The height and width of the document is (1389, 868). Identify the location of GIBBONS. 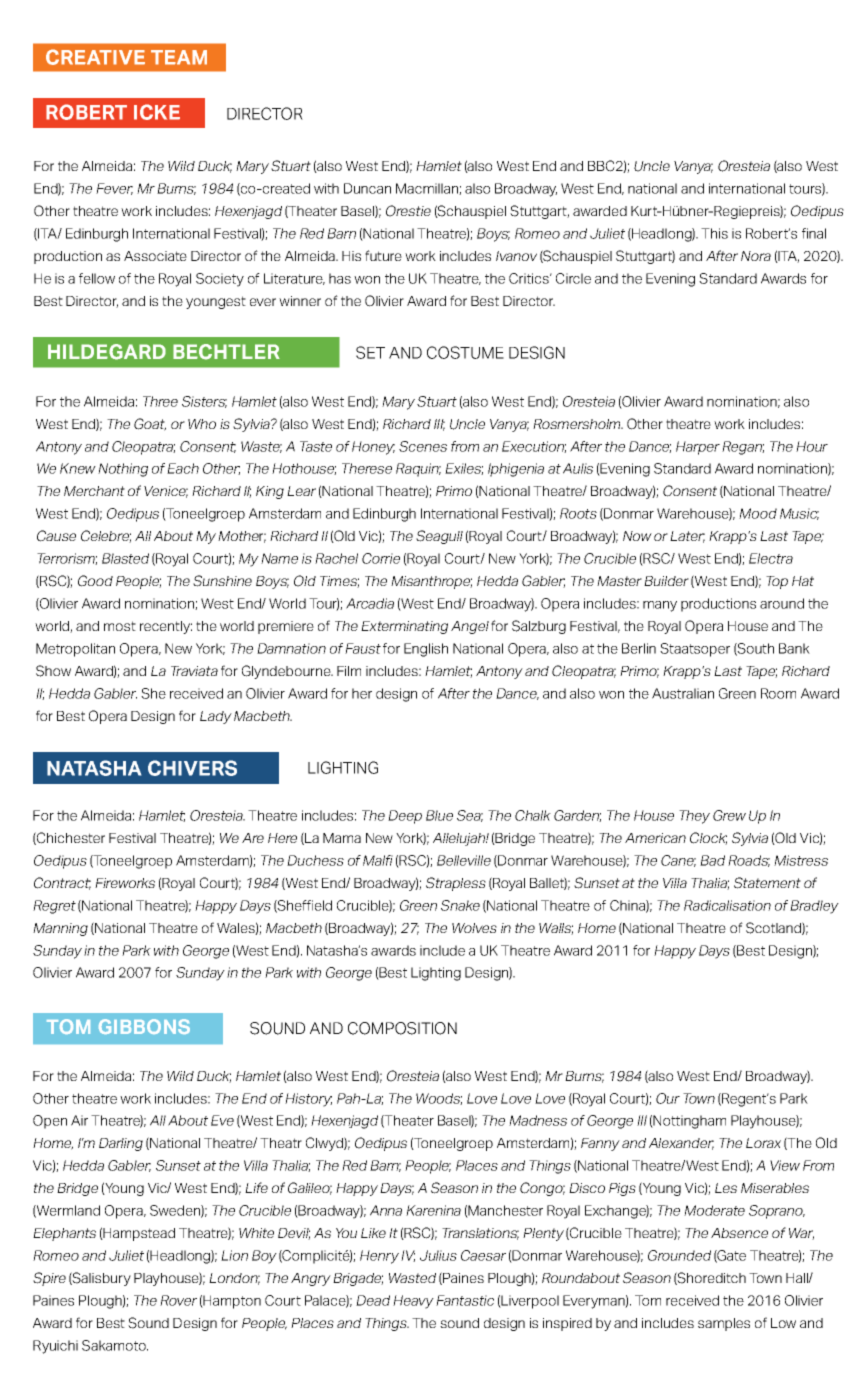
(144, 1026).
